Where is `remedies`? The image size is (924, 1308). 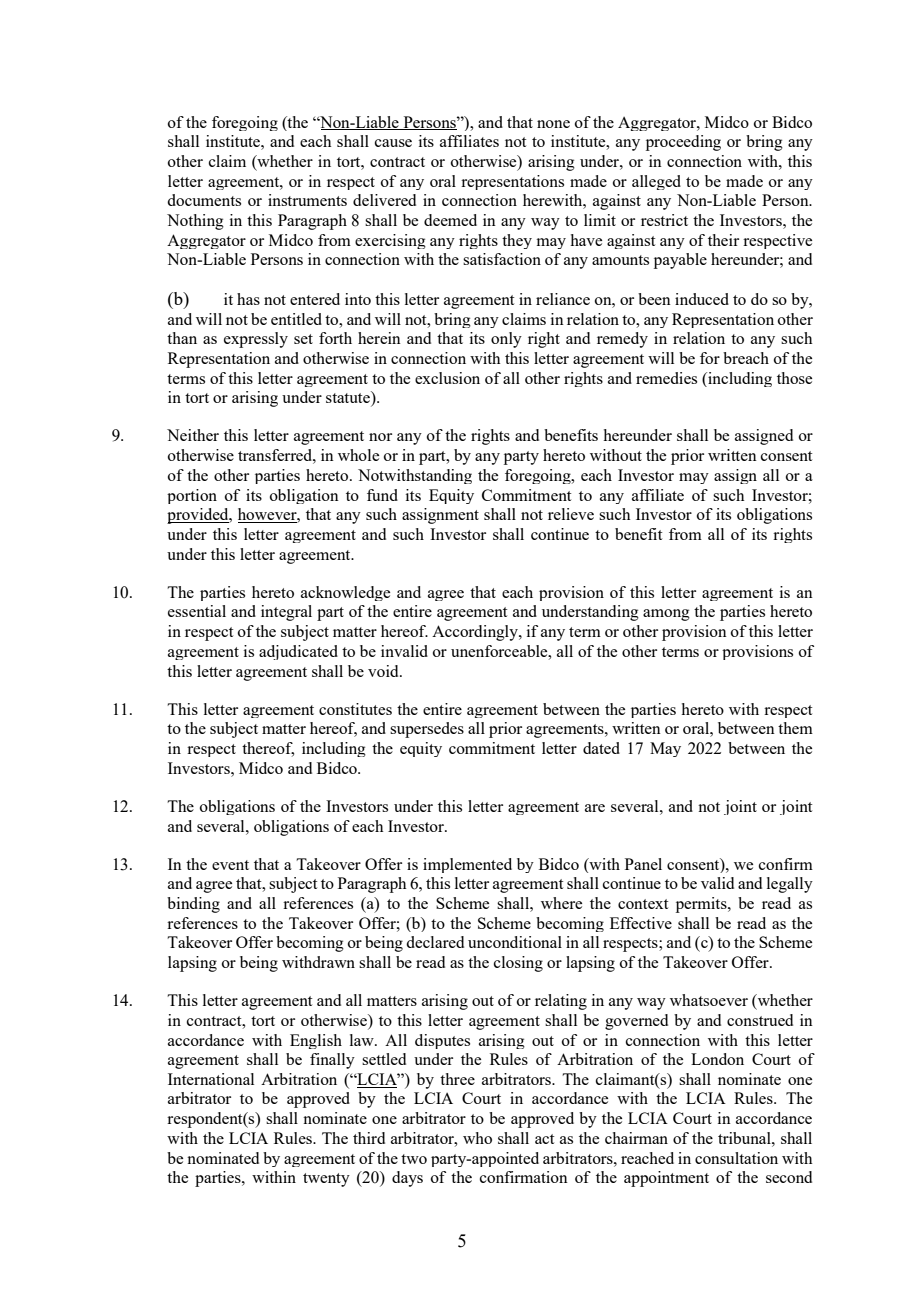
remedies is located at coordinates (666, 378).
